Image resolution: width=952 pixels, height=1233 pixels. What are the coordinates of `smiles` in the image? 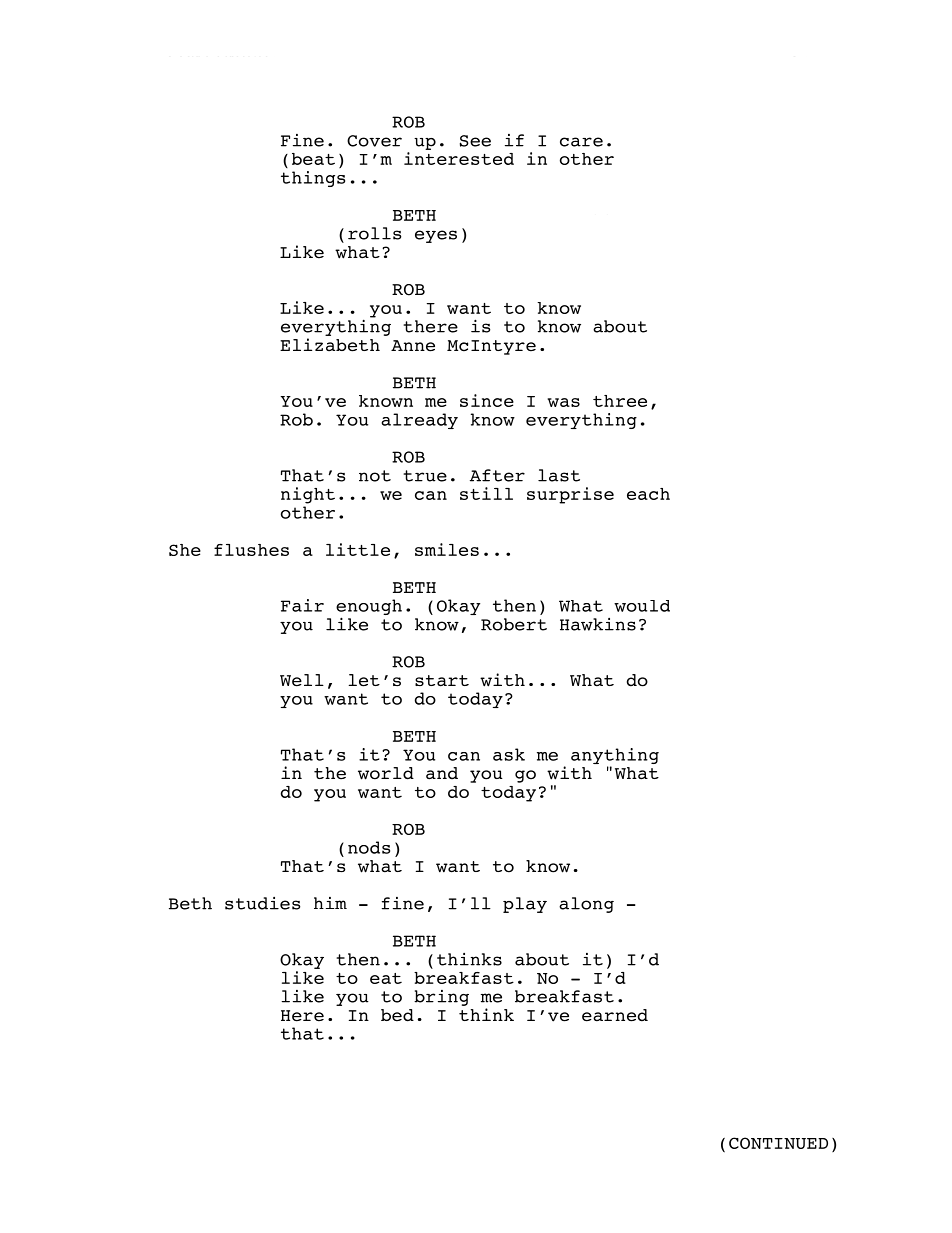 It's located at (447, 549).
